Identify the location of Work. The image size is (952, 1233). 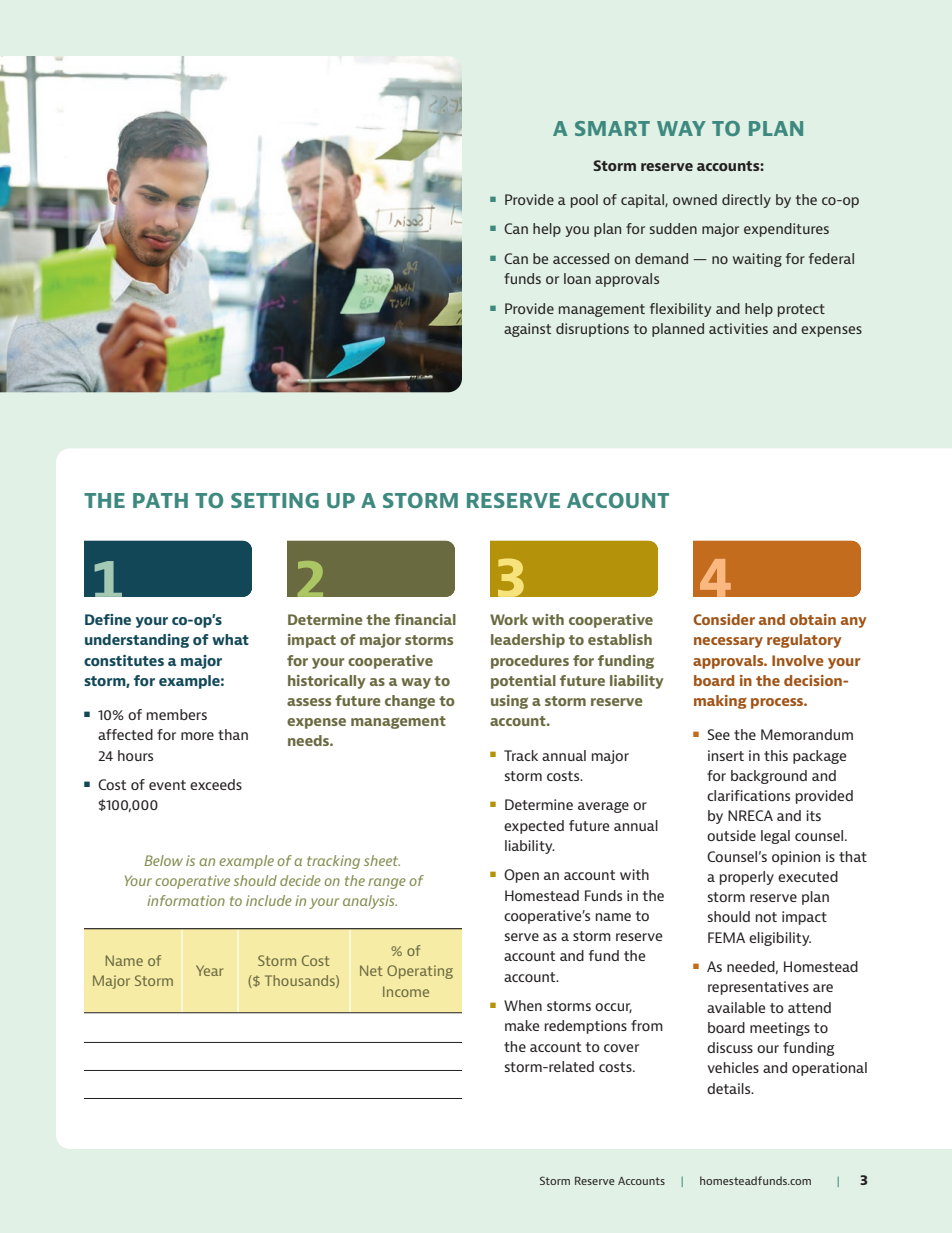
(509, 619).
